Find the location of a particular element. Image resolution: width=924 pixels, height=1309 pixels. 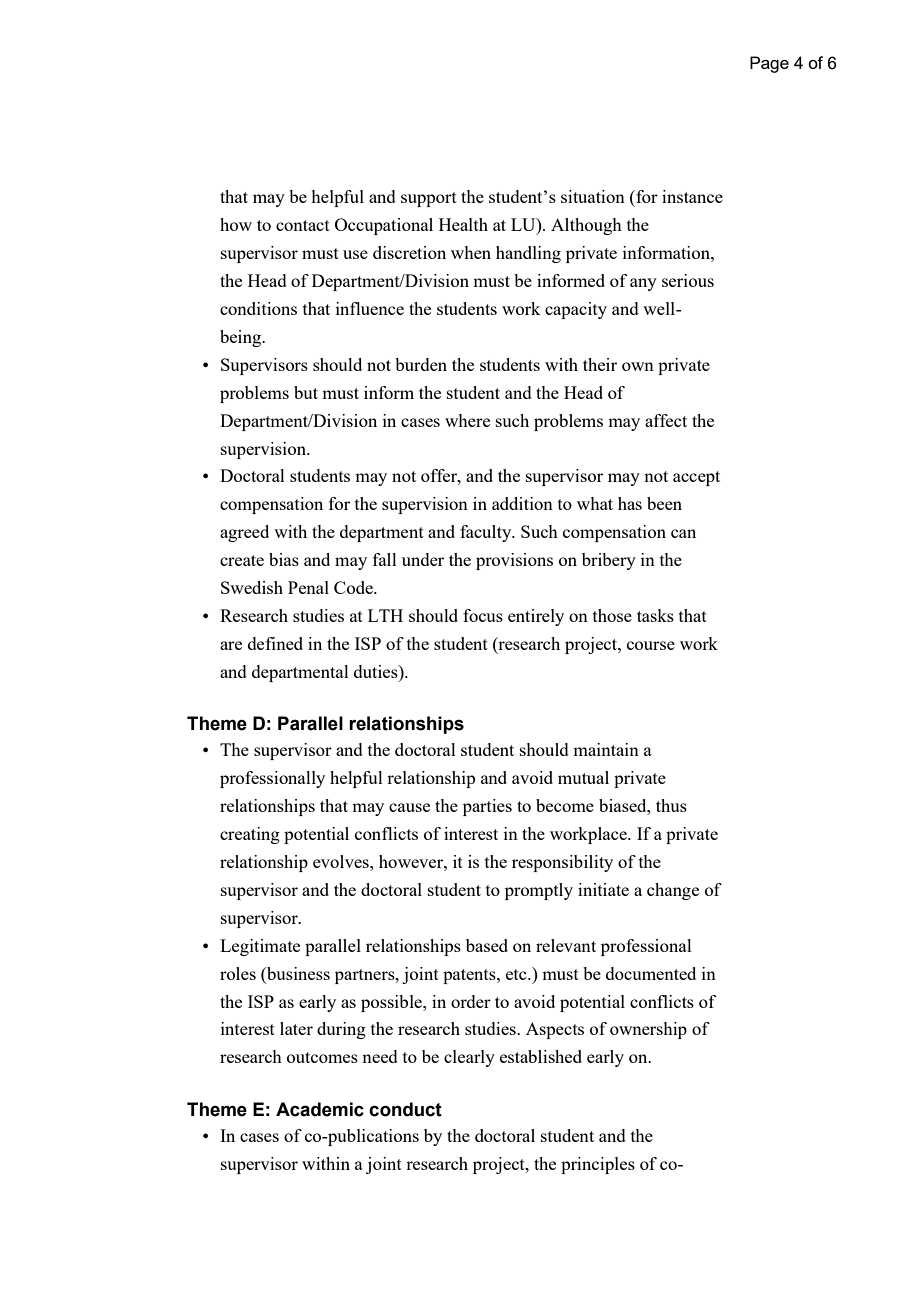

where is located at coordinates (467, 420).
